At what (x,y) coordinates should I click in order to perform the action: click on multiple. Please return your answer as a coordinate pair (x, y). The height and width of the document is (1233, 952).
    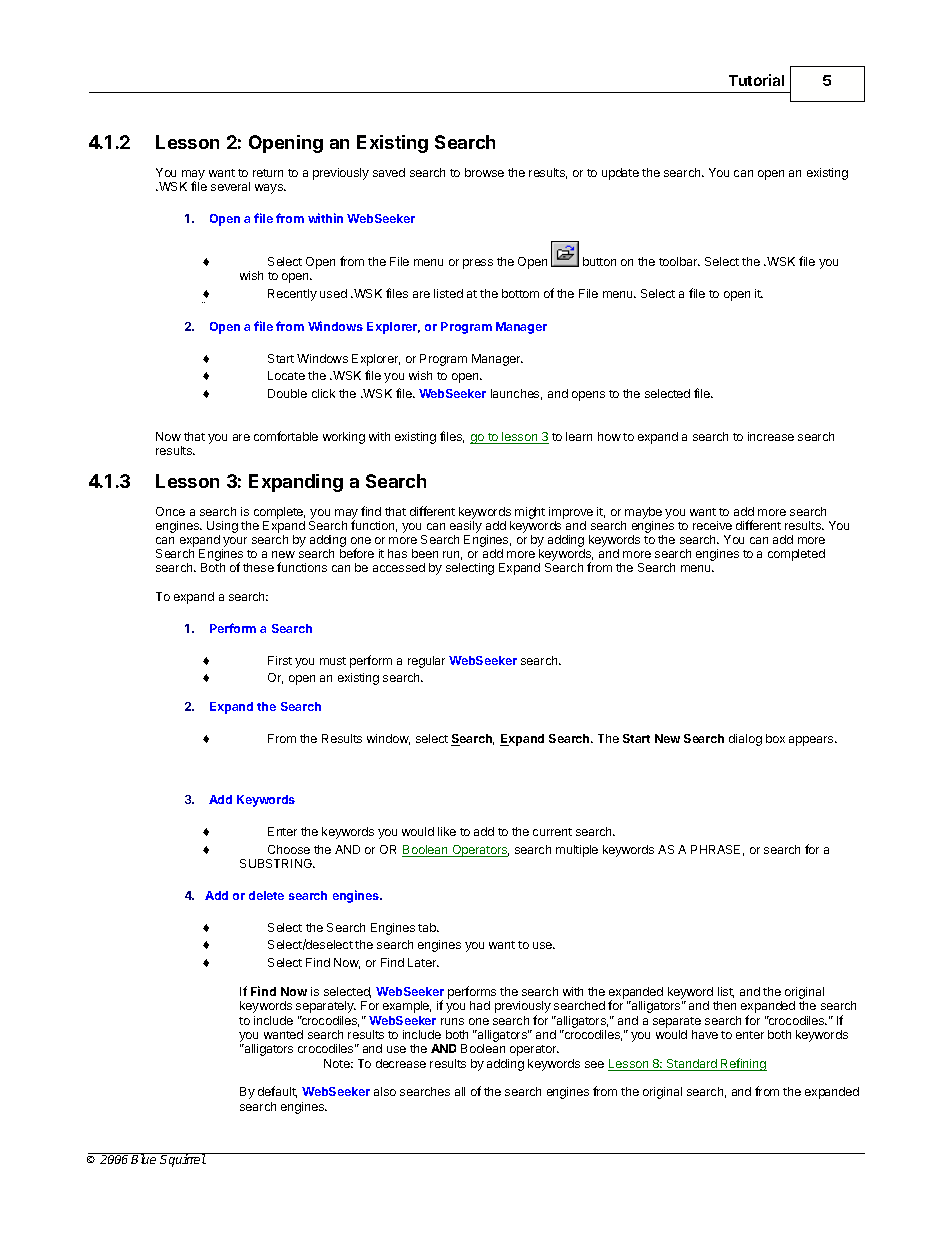
    Looking at the image, I should click on (577, 851).
